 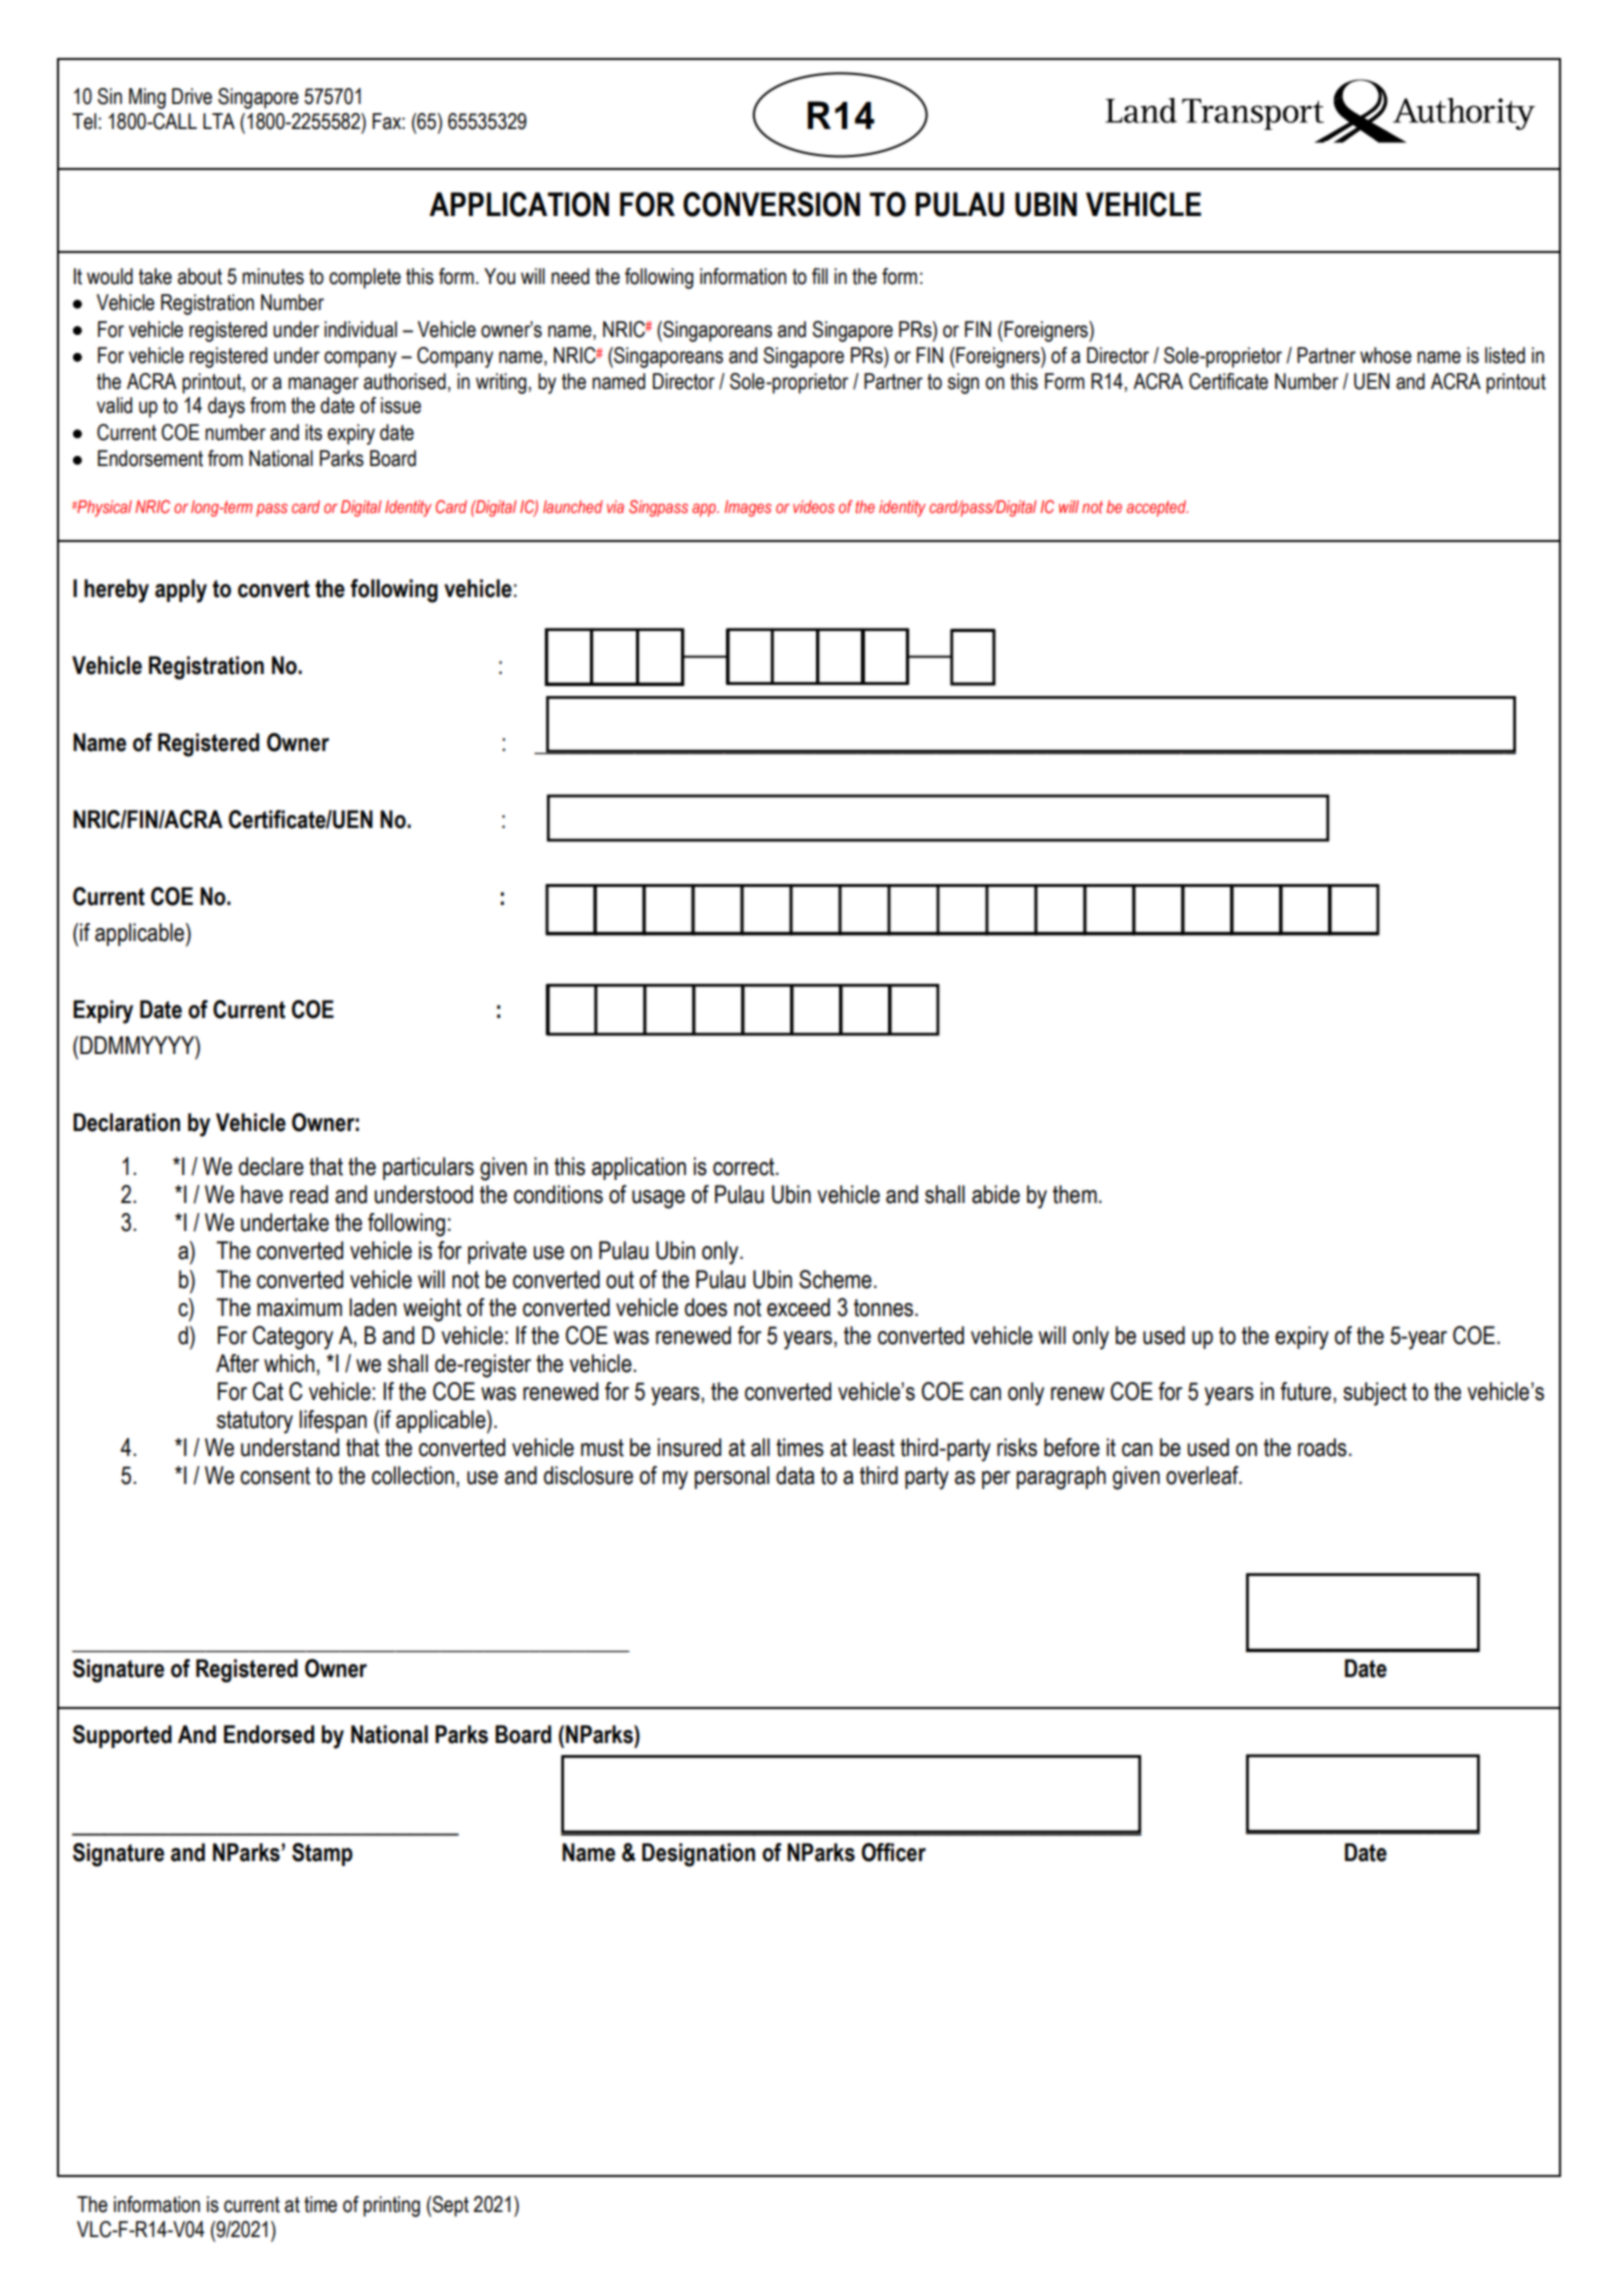 I want to click on declare, so click(x=271, y=1166).
